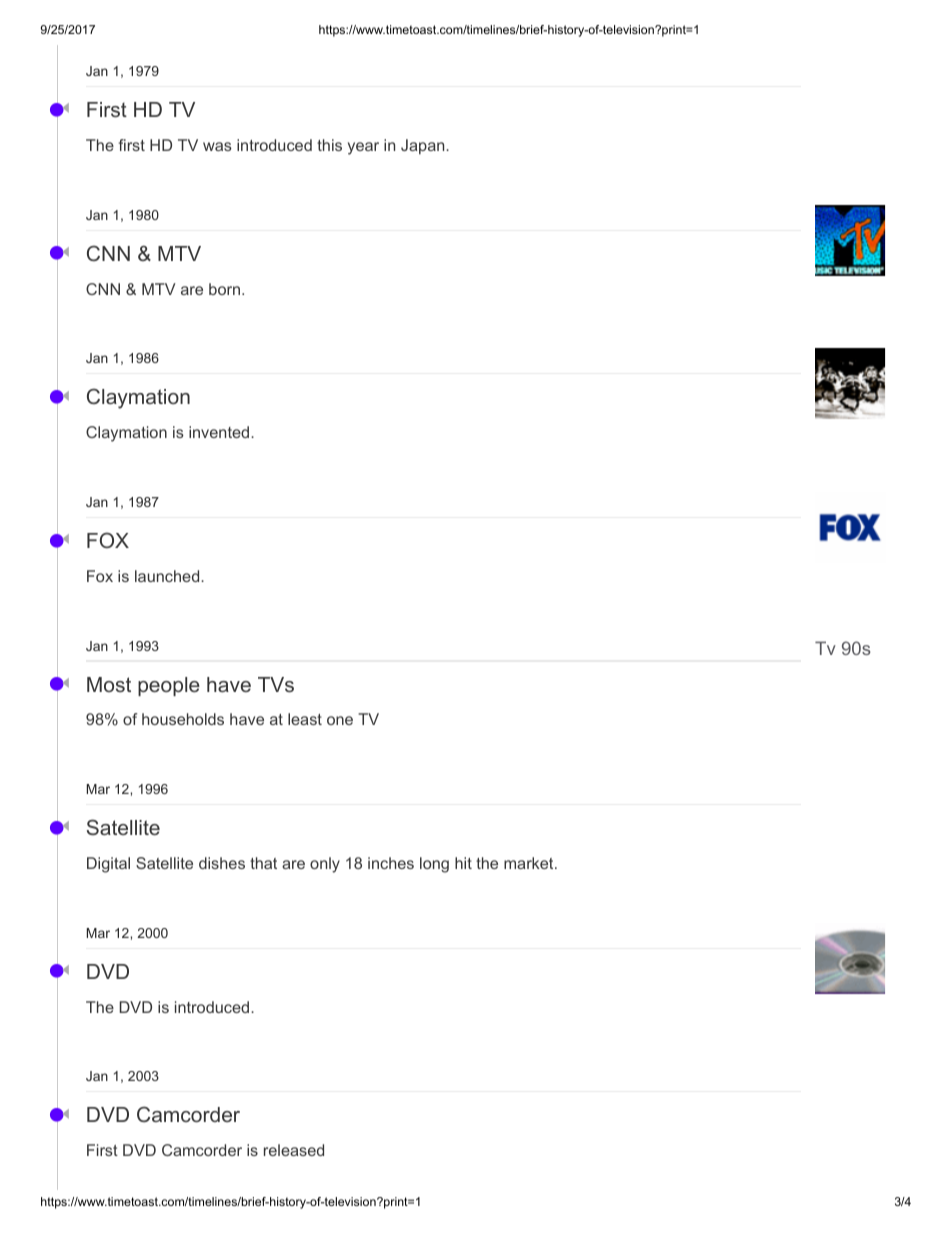  Describe the element at coordinates (217, 146) in the screenshot. I see `was` at that location.
